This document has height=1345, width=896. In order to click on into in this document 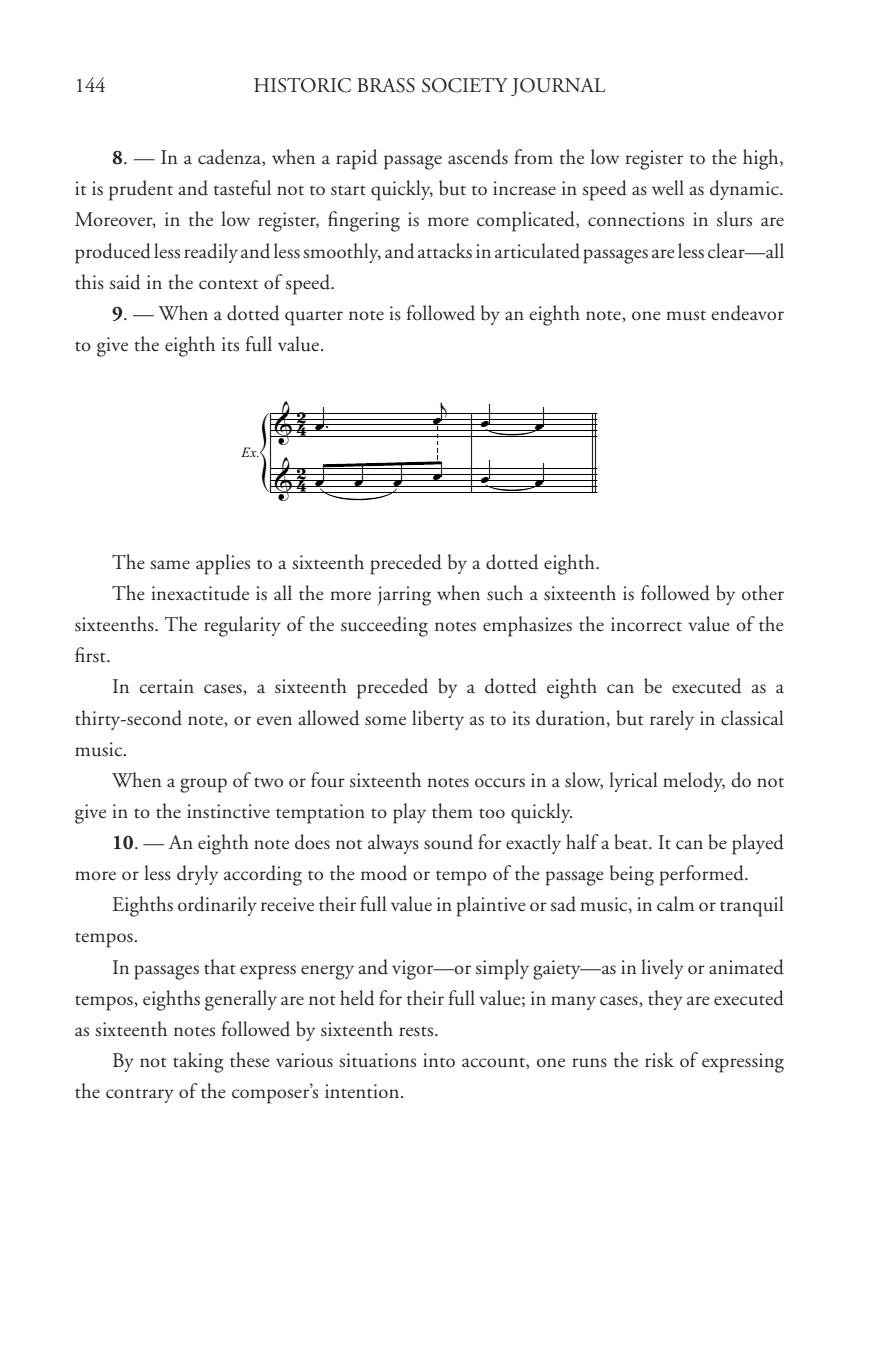, I will do `click(439, 1060)`.
